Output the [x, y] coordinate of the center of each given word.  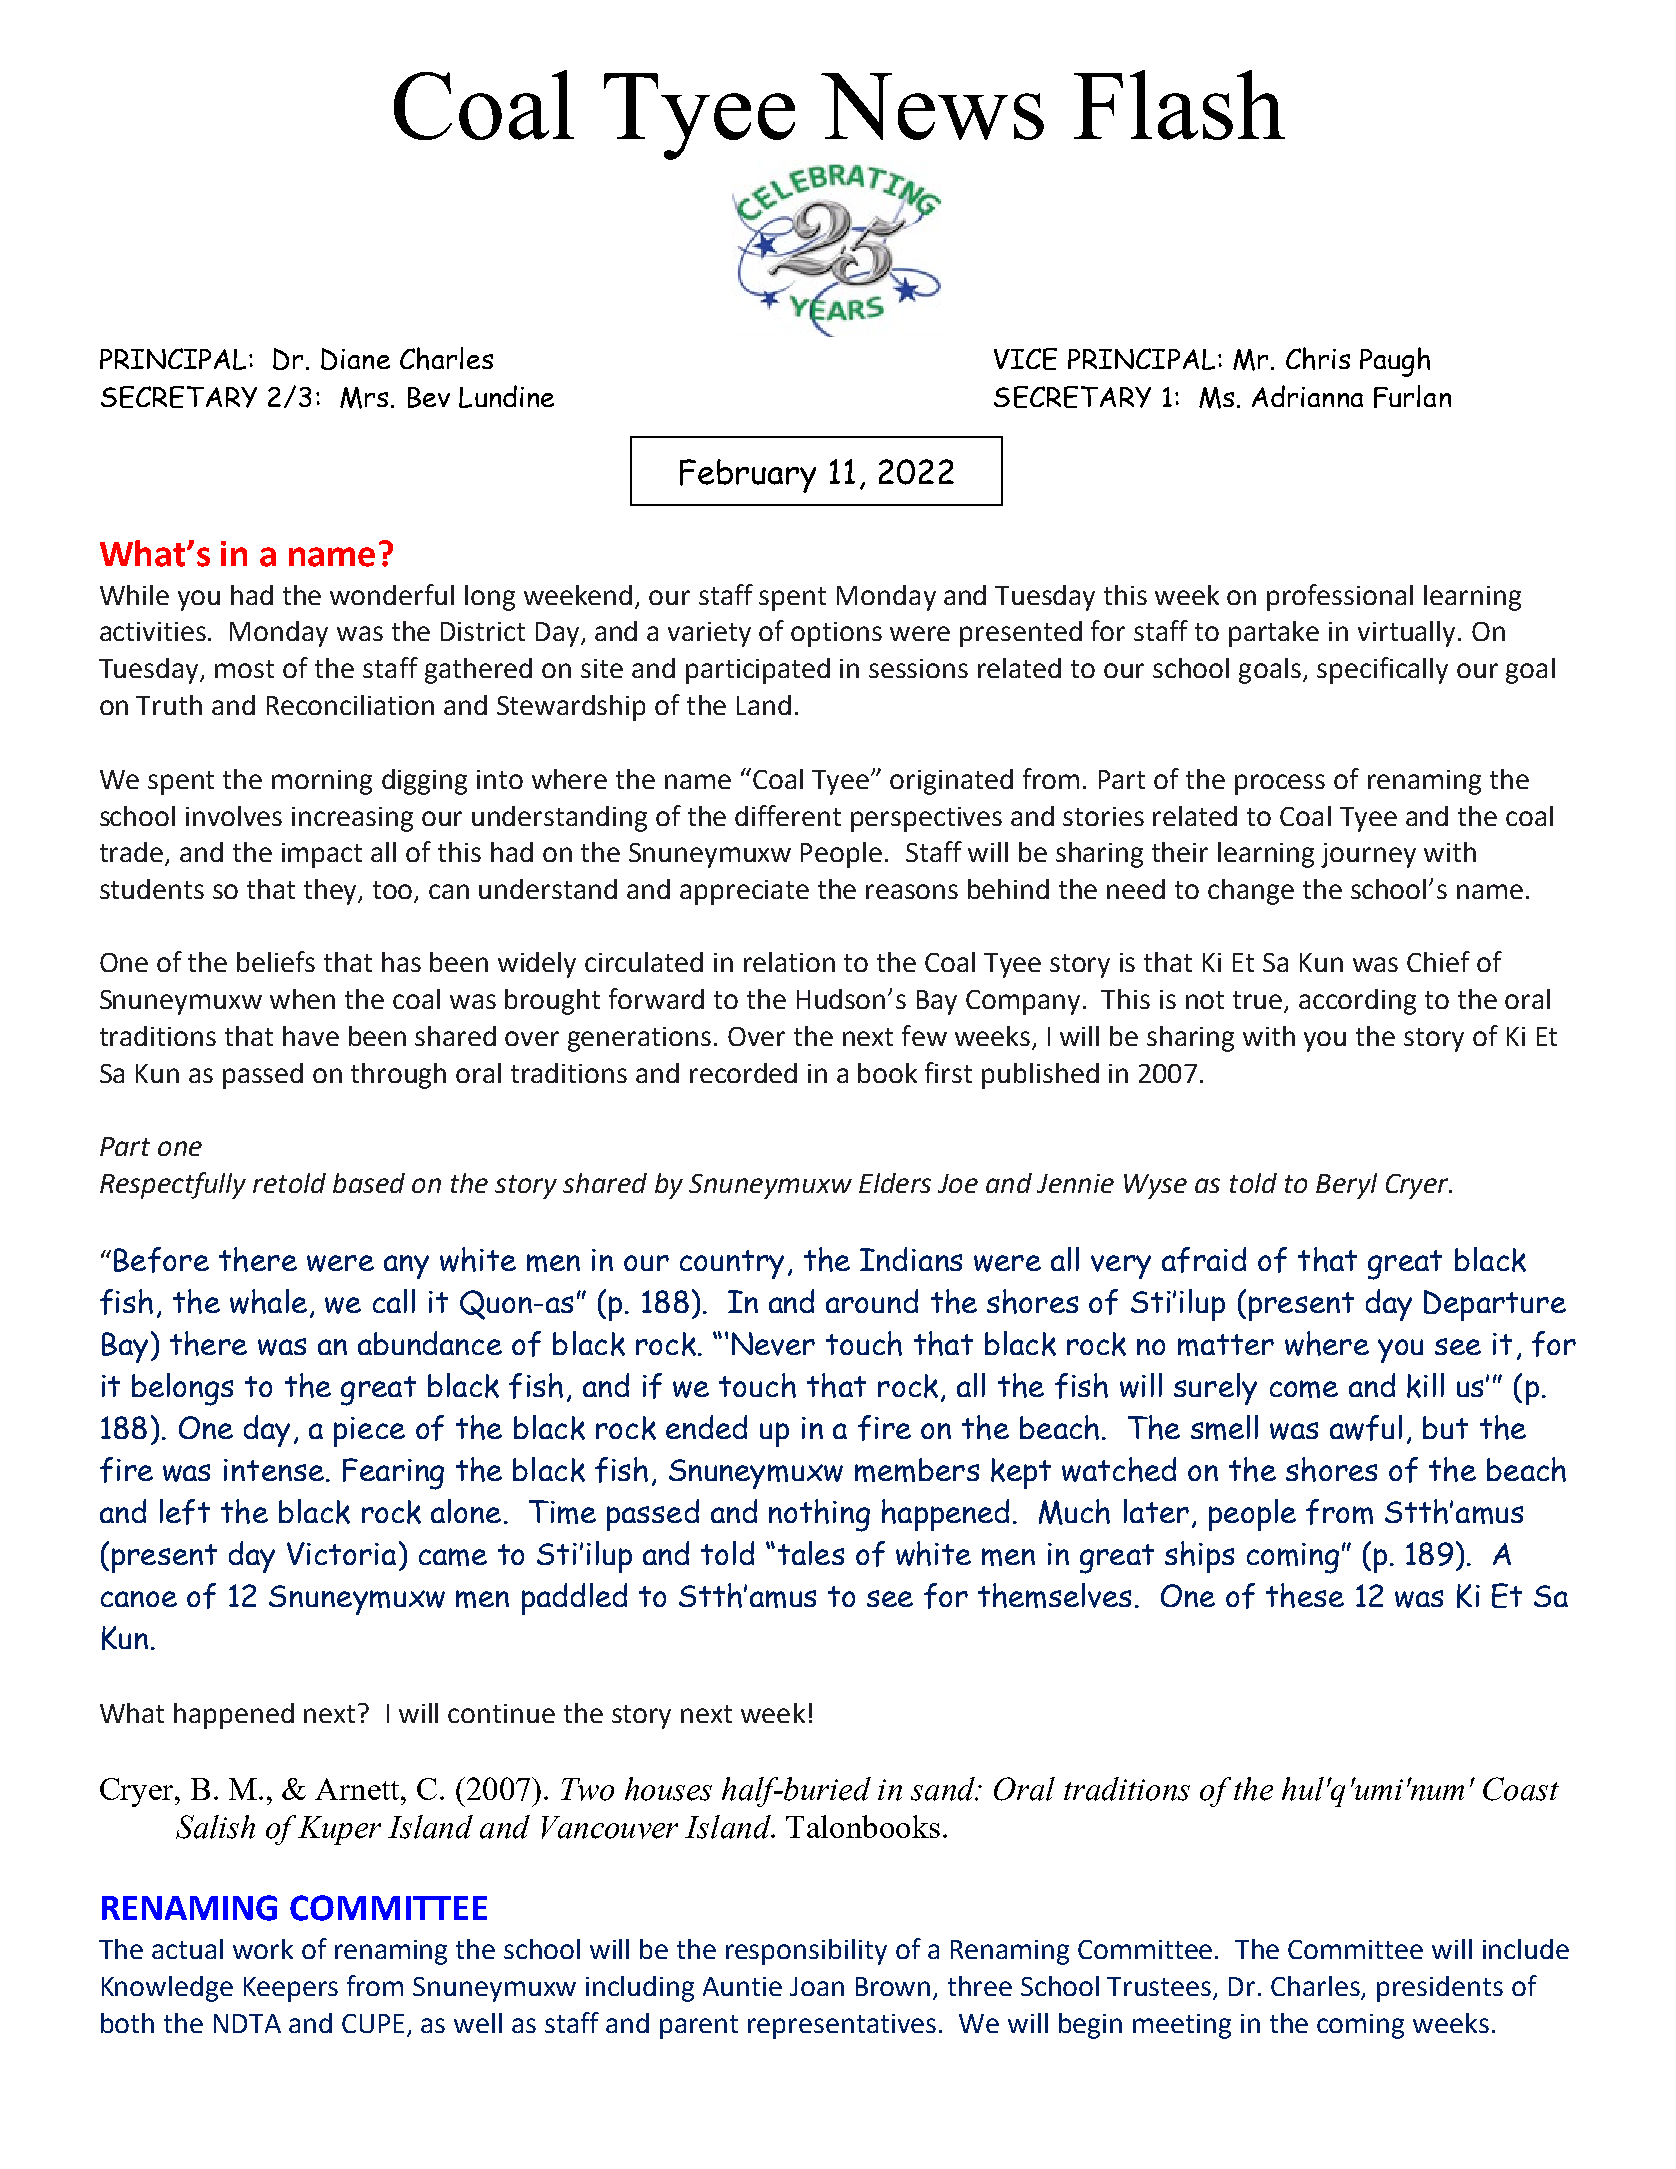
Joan [817, 1986]
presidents [1440, 1989]
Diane [355, 359]
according [1357, 1002]
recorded [743, 1073]
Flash [1179, 105]
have [311, 1036]
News [932, 106]
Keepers [291, 1989]
